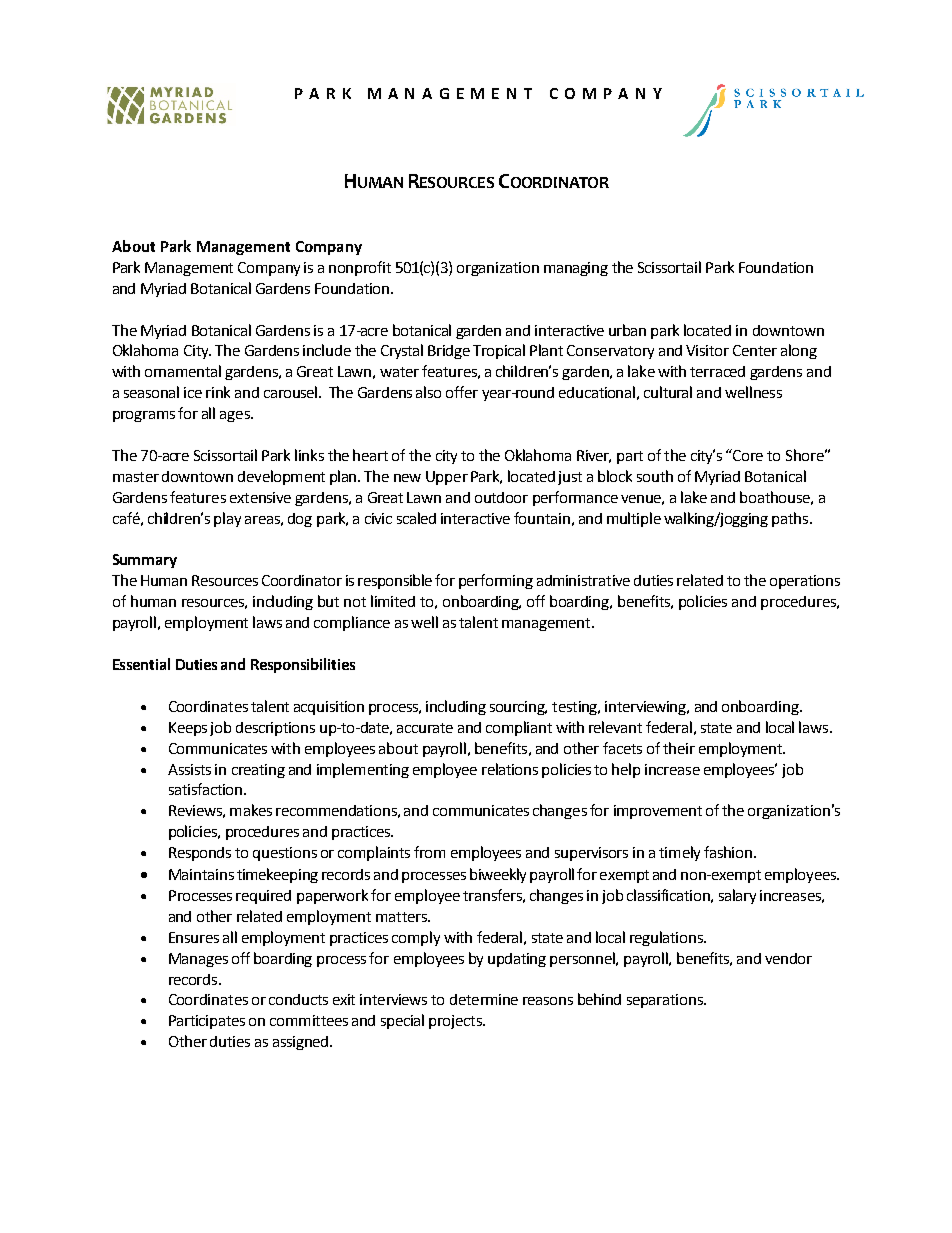  What do you see at coordinates (728, 852) in the image?
I see `fashion` at bounding box center [728, 852].
